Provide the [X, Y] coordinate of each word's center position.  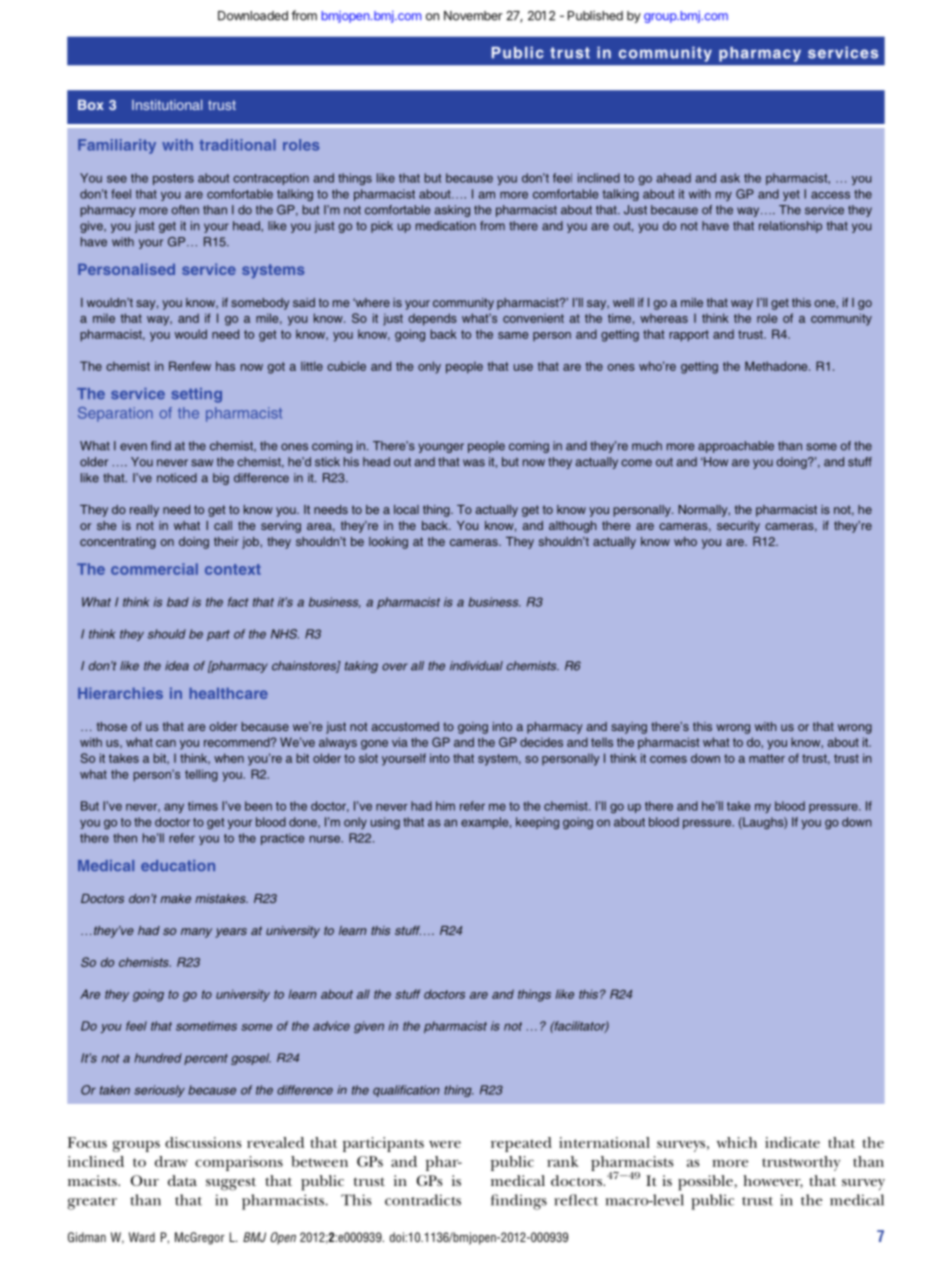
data [182, 1180]
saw [202, 463]
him [445, 806]
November [473, 16]
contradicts [423, 1200]
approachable [736, 447]
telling [201, 775]
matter [767, 758]
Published [595, 16]
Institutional [167, 104]
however [773, 1181]
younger [441, 448]
